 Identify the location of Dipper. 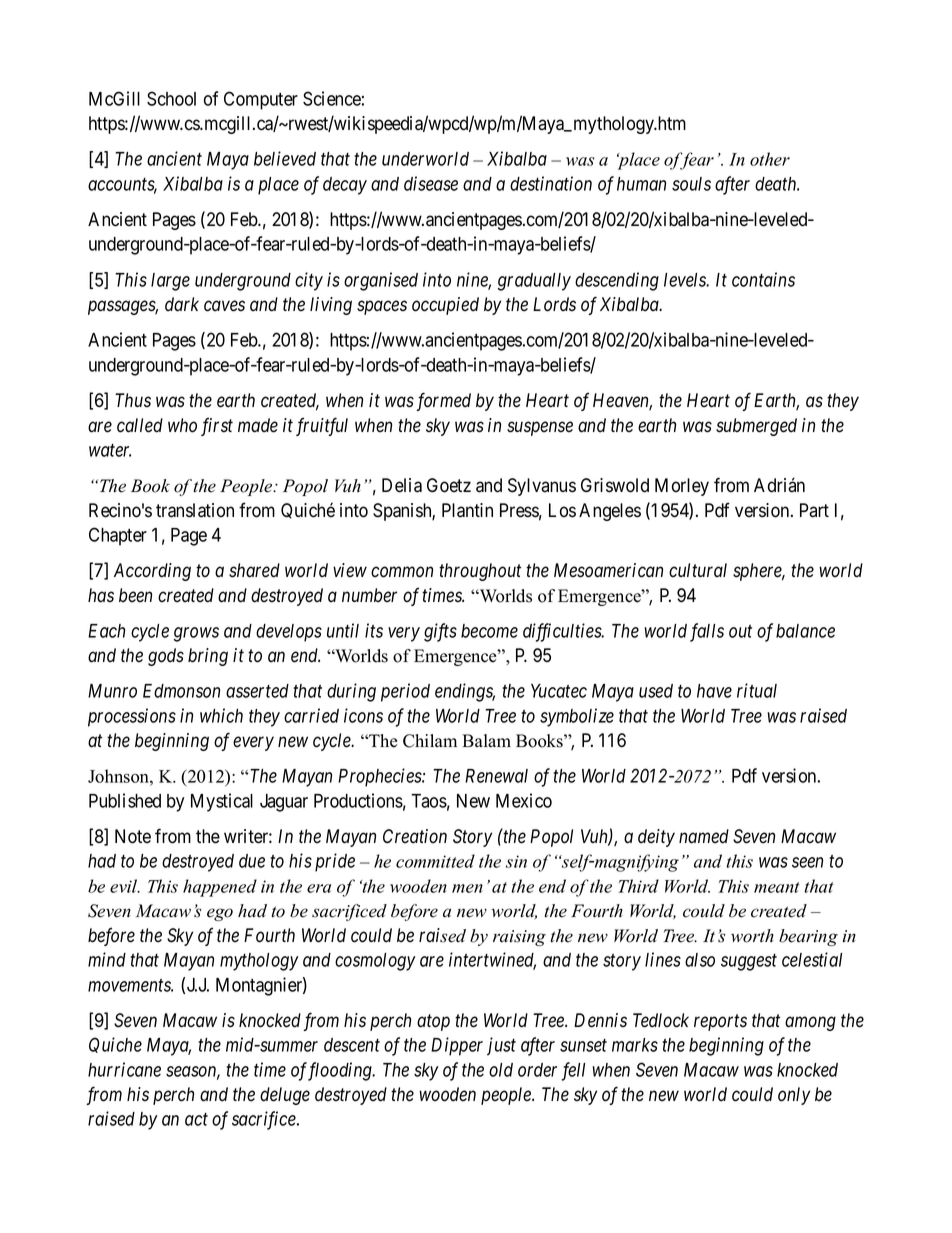
(457, 1046).
